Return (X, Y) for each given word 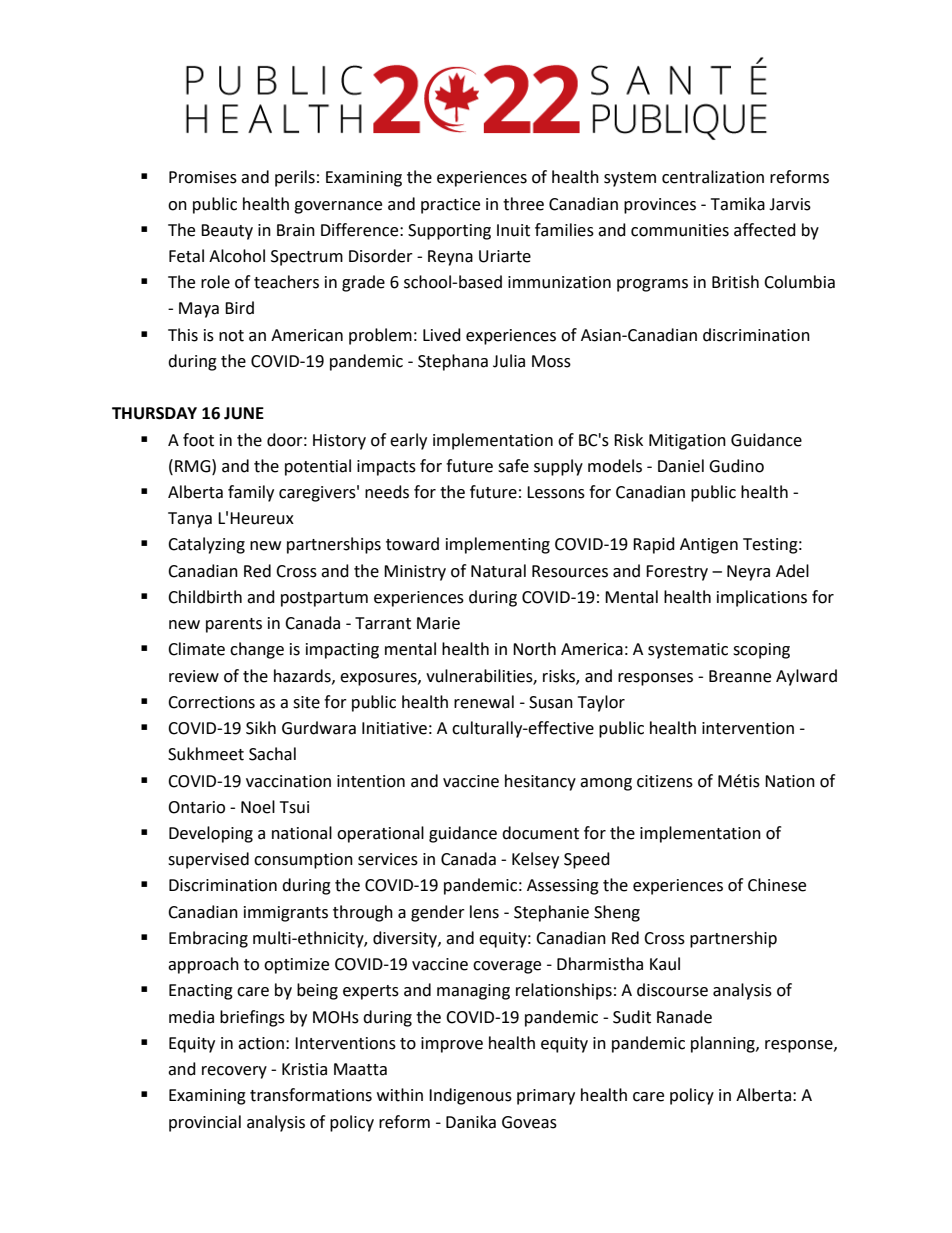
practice (450, 206)
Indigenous (470, 1096)
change (257, 650)
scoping (761, 651)
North (534, 649)
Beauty (227, 232)
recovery (234, 1072)
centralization (713, 177)
